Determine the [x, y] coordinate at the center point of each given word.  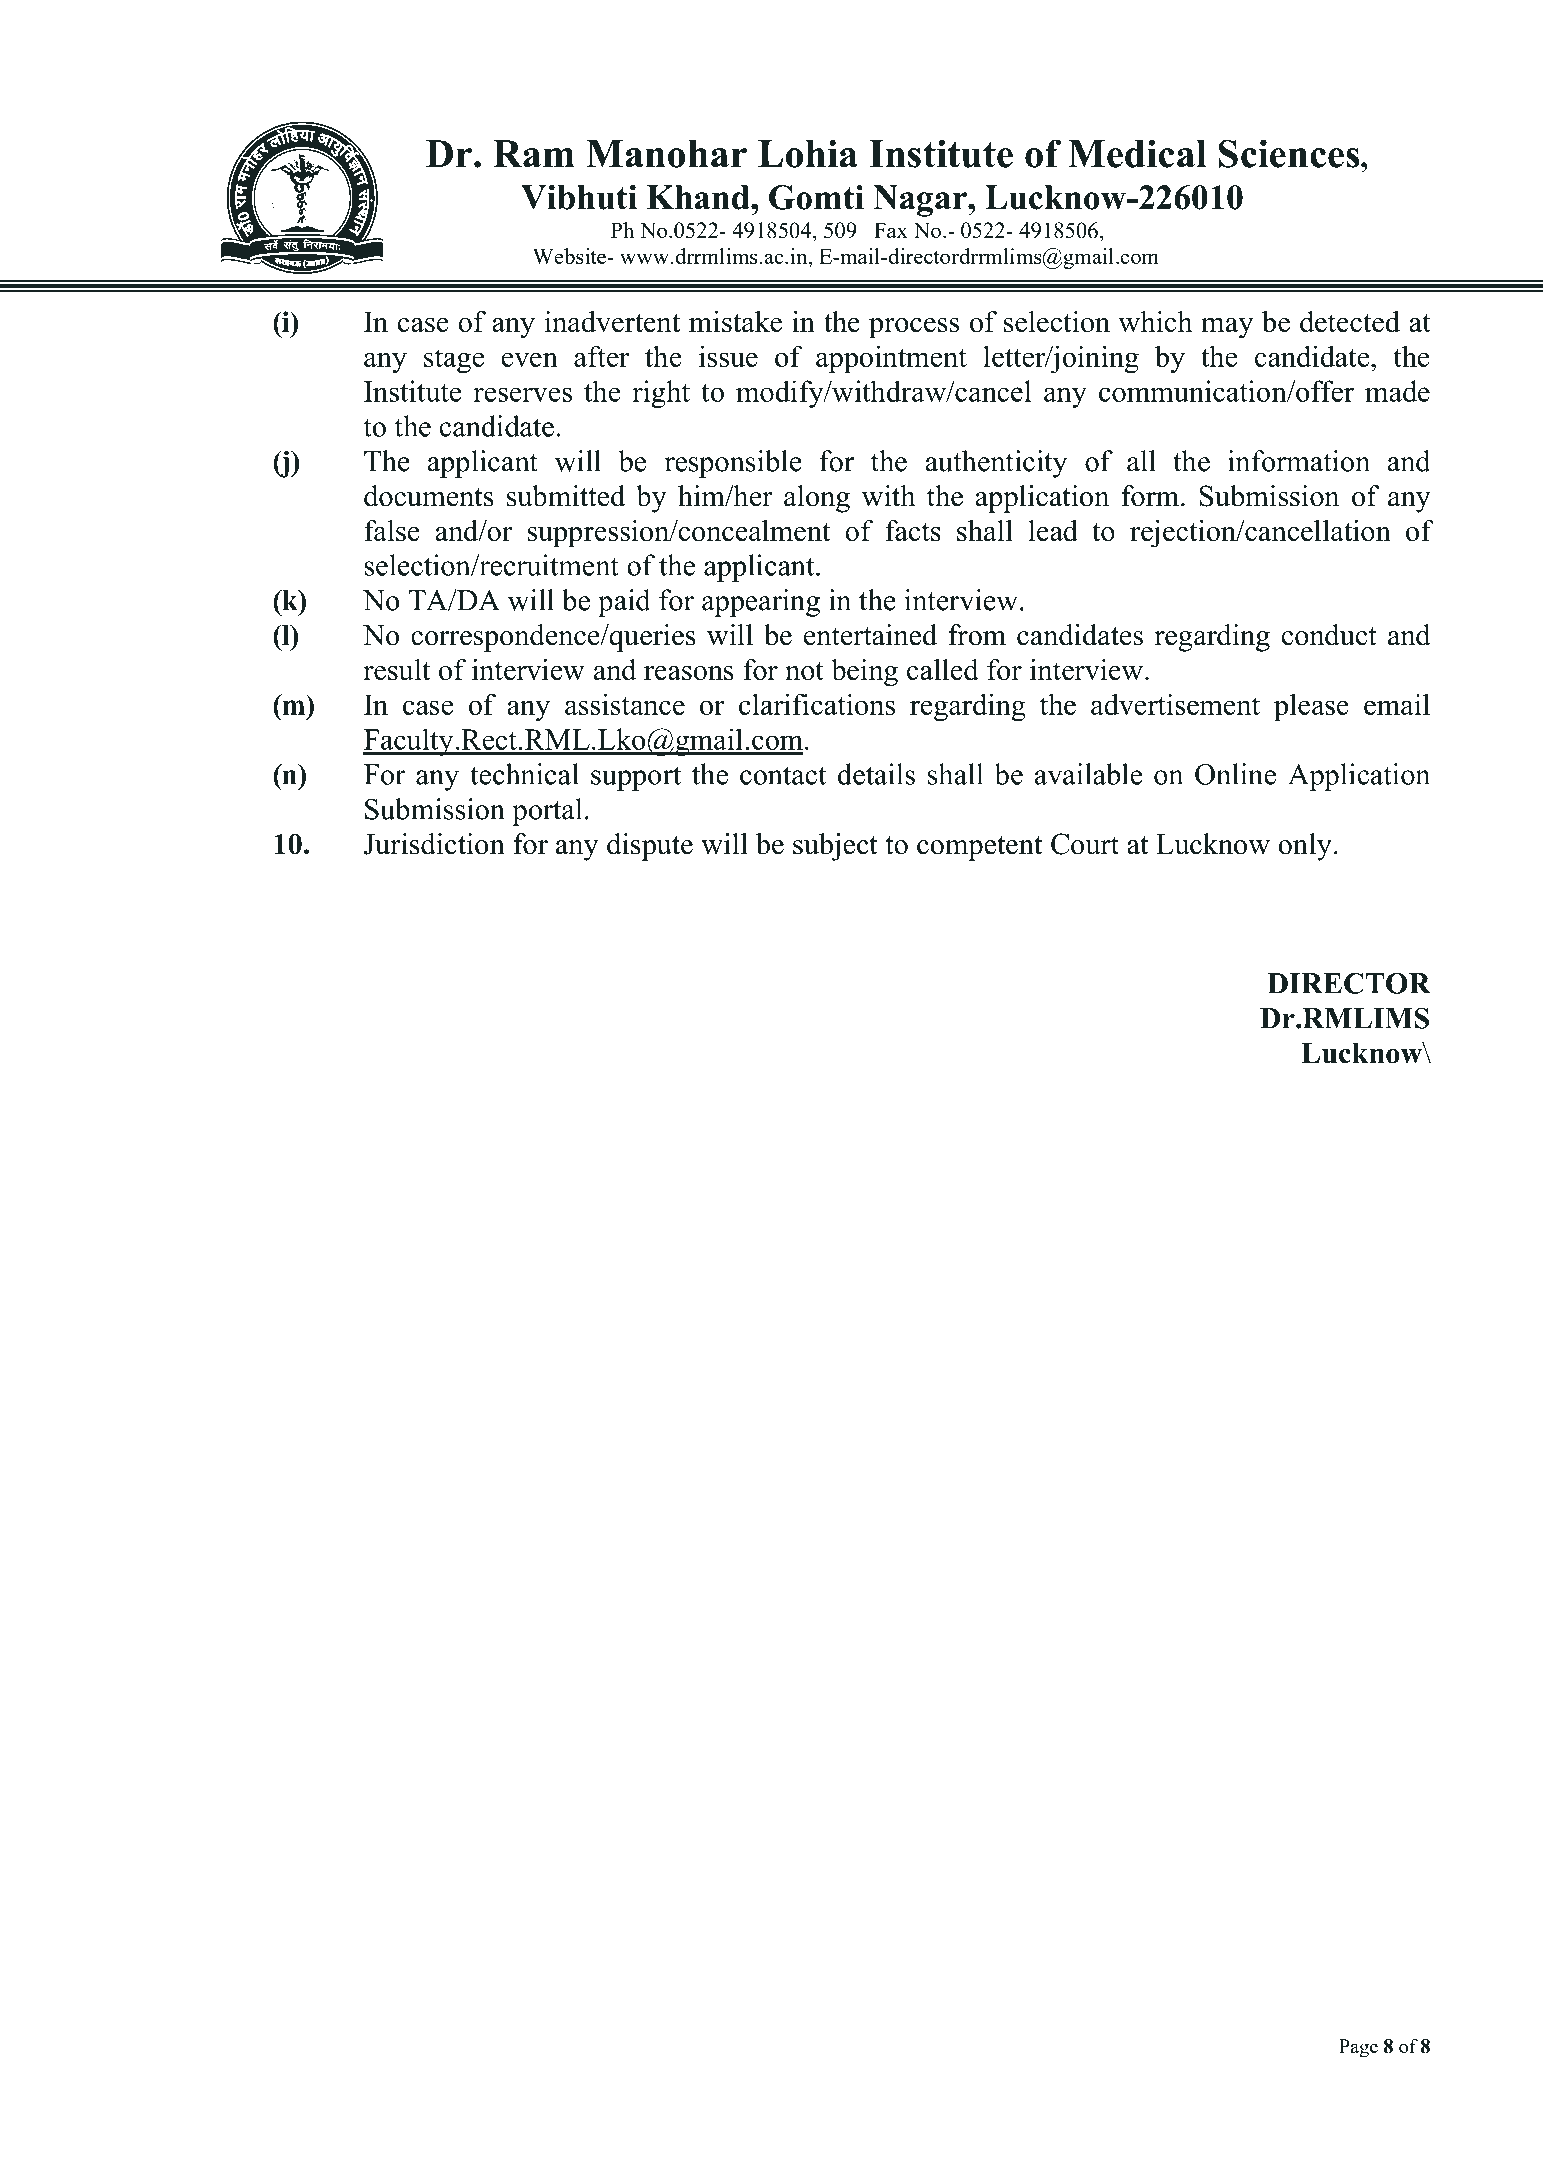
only [1305, 847]
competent [979, 848]
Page [1358, 2048]
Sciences [1290, 153]
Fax [891, 230]
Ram [534, 154]
